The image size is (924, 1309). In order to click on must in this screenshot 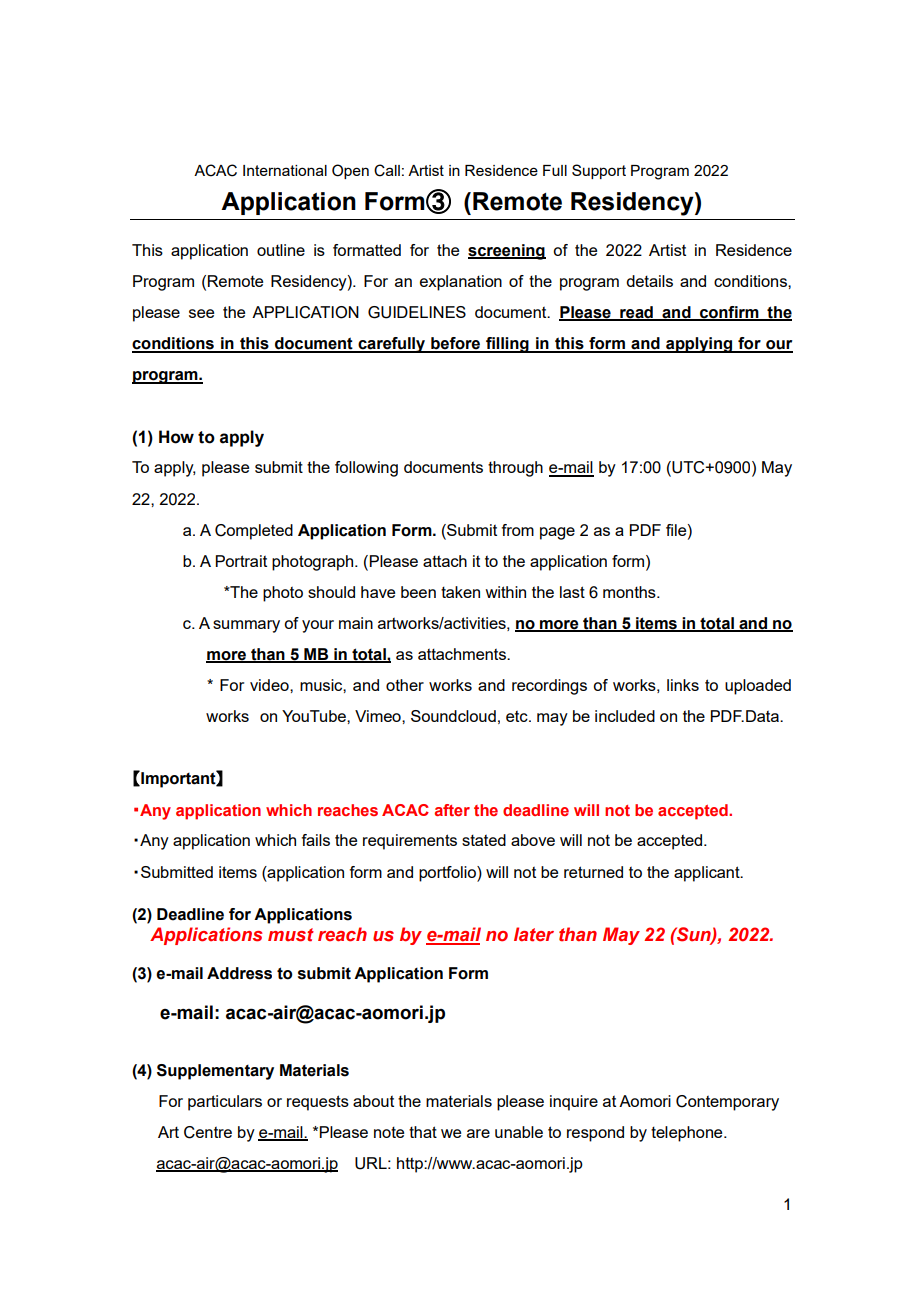, I will do `click(291, 935)`.
